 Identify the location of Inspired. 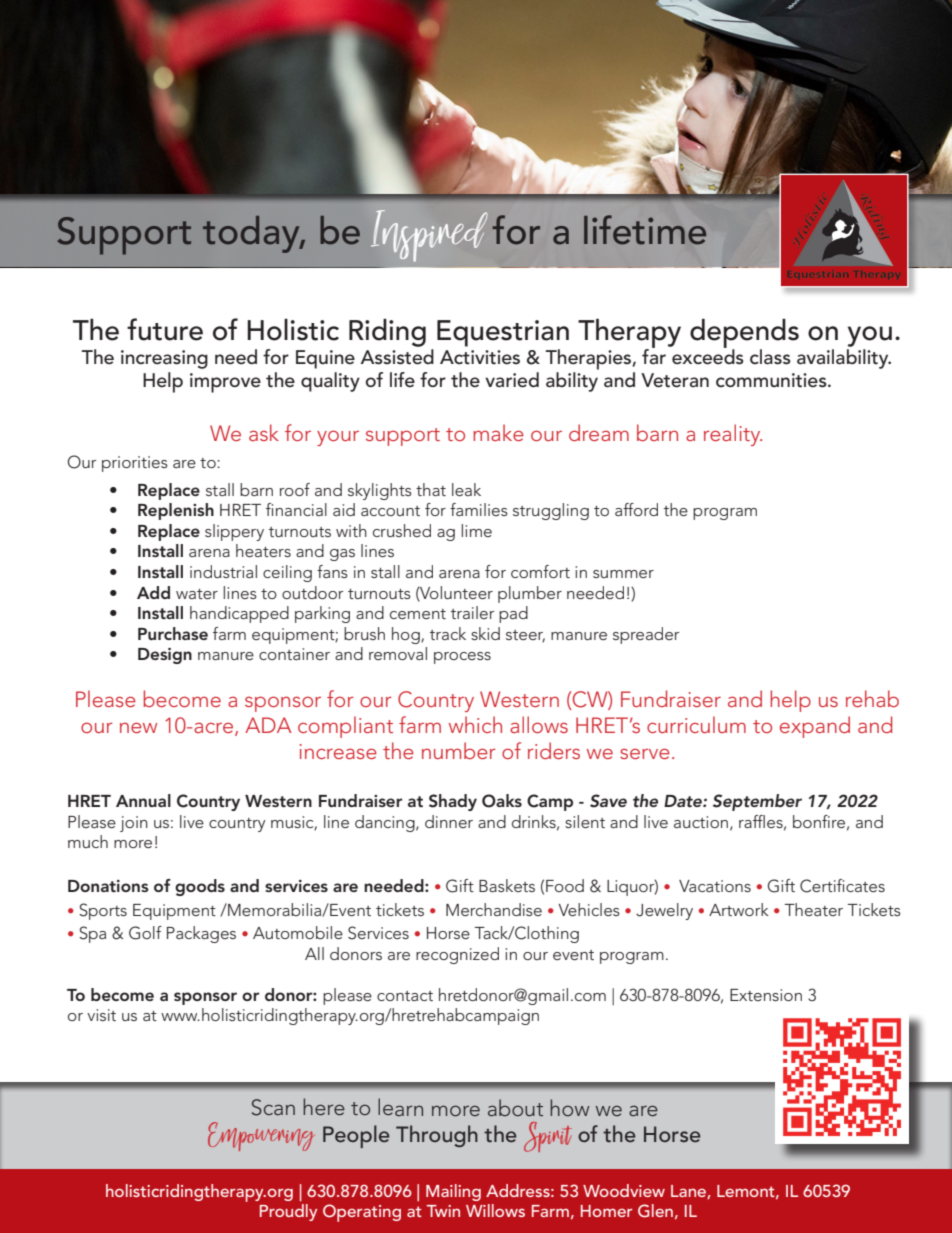
(429, 236).
